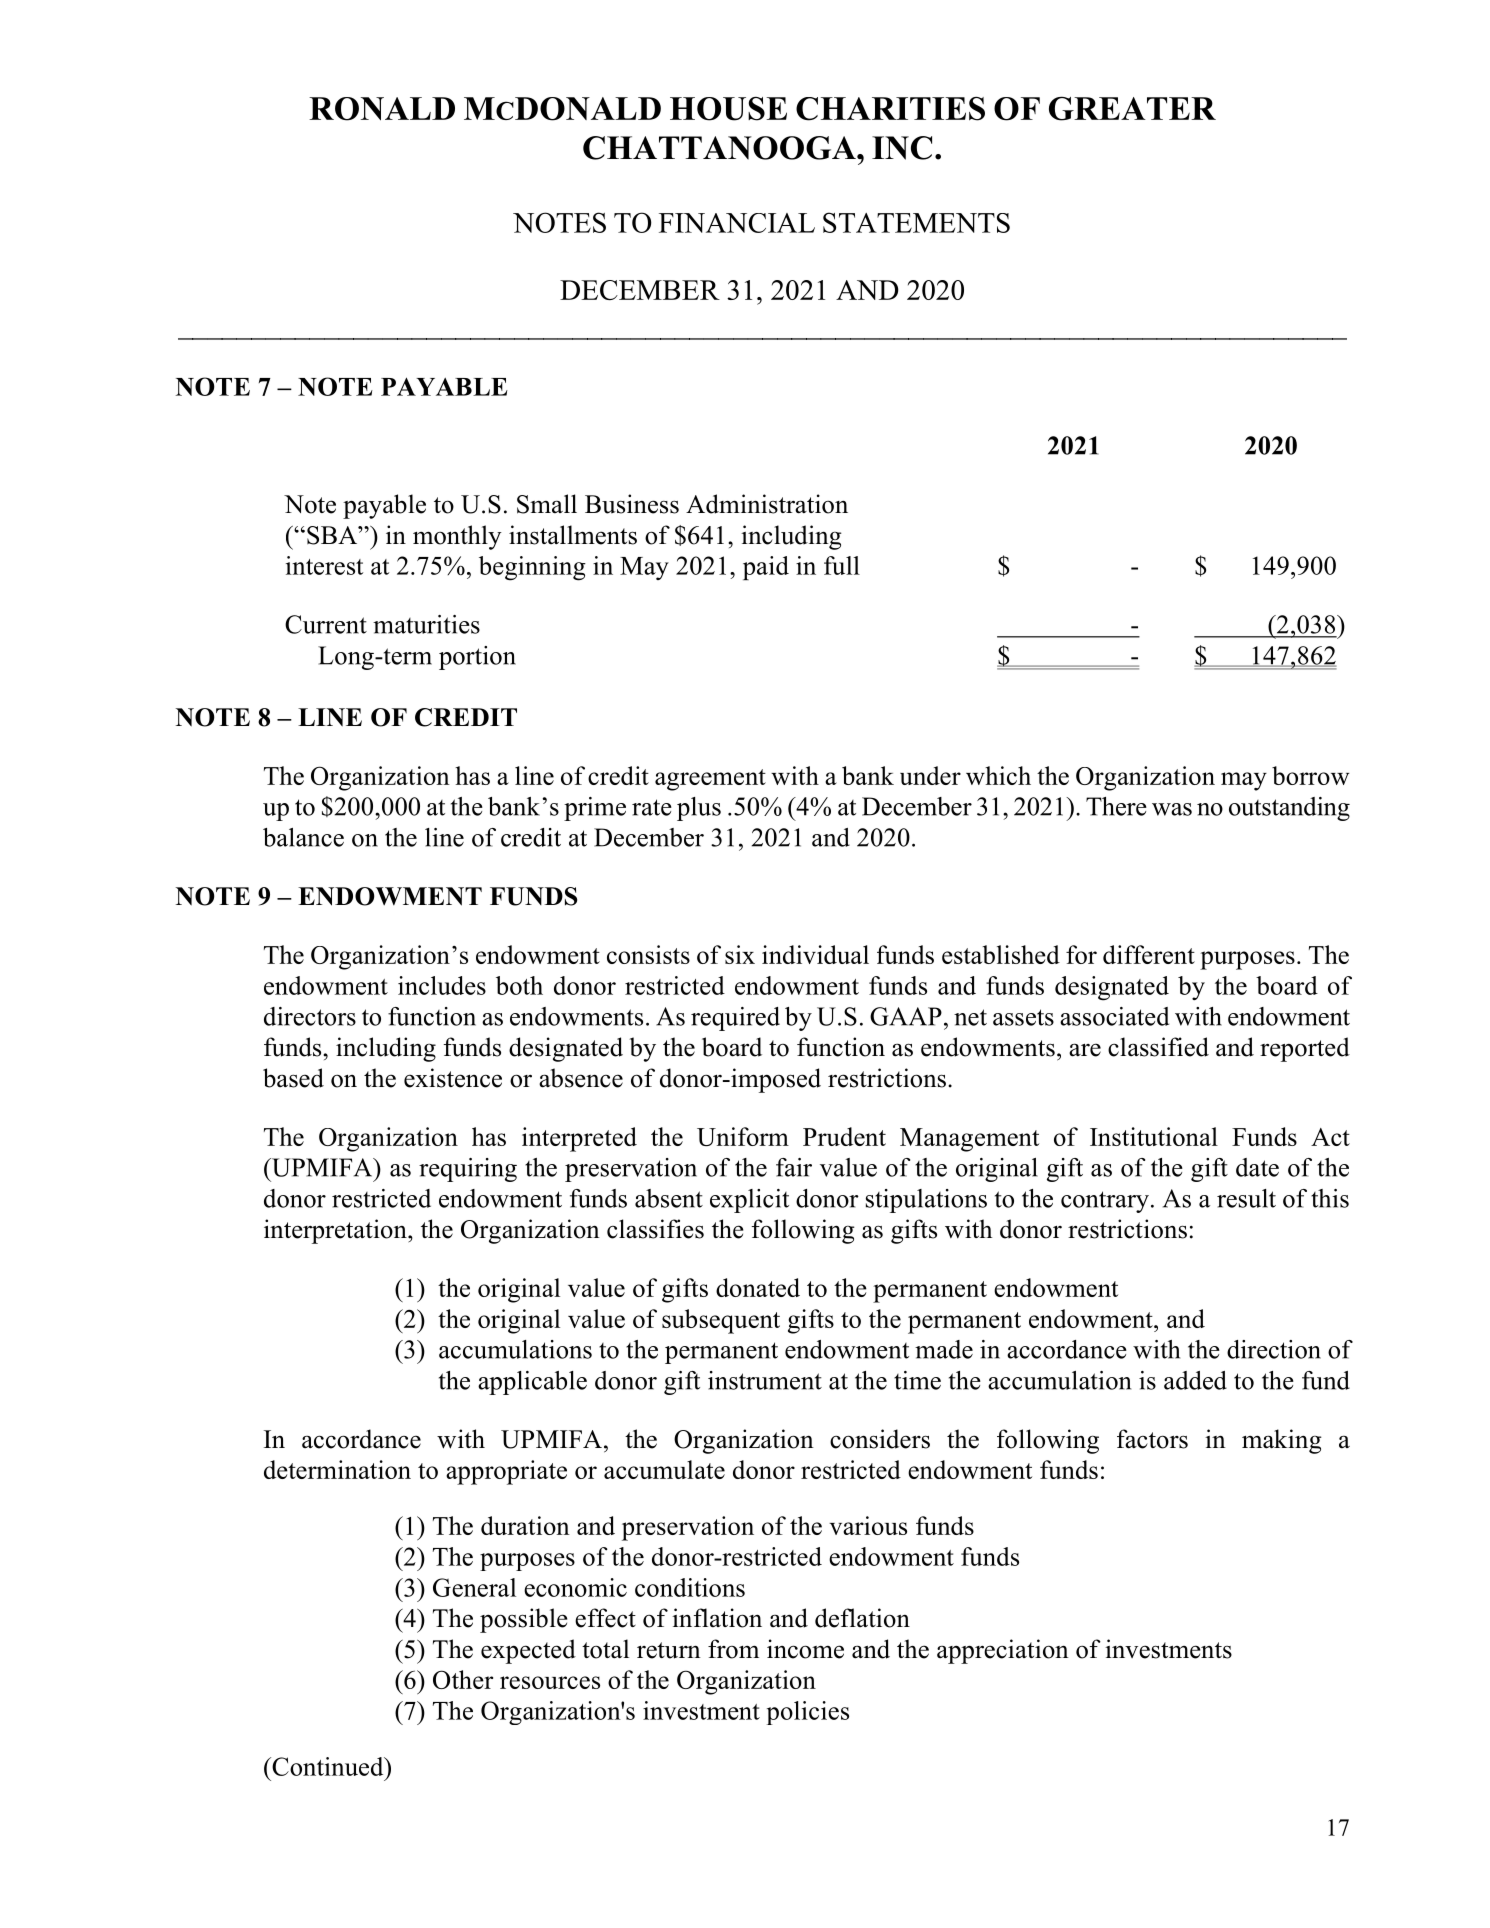 This screenshot has width=1490, height=1928. Describe the element at coordinates (1149, 954) in the screenshot. I see `different` at that location.
